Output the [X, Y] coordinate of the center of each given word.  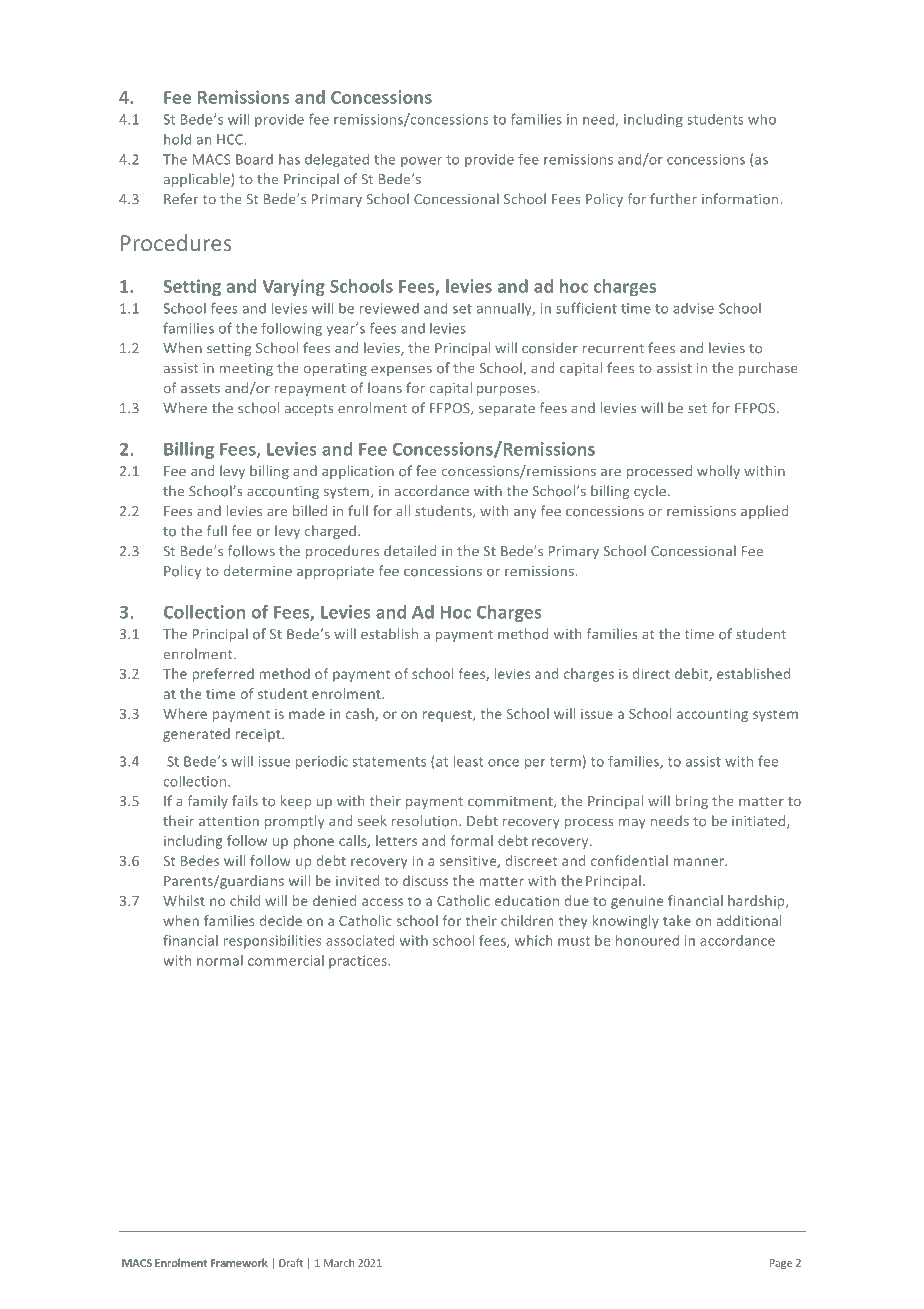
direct [651, 673]
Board [254, 159]
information [740, 199]
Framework [239, 1262]
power [421, 162]
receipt [259, 735]
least [468, 761]
